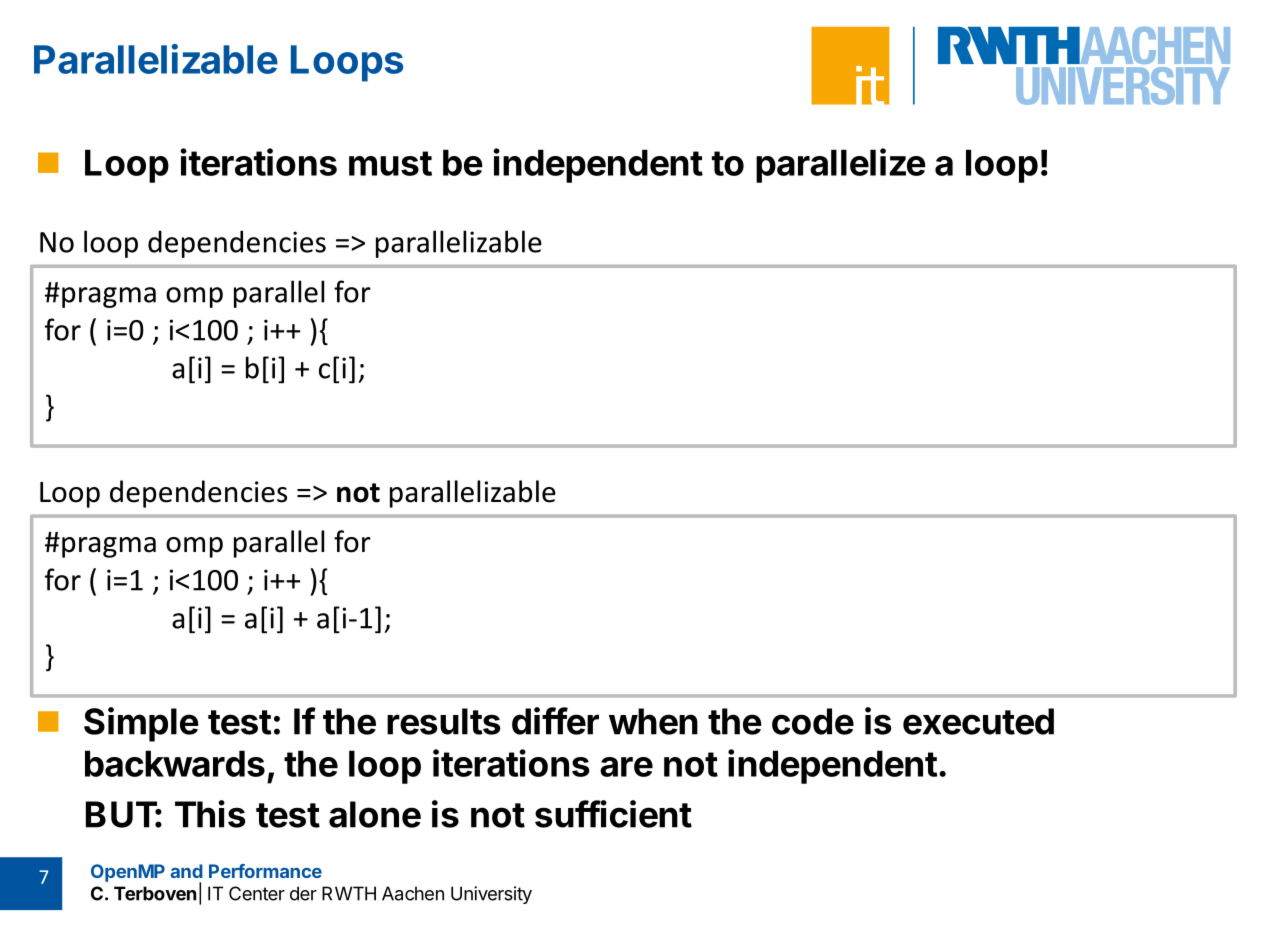 This screenshot has width=1270, height=952. What do you see at coordinates (626, 767) in the screenshot?
I see `are` at bounding box center [626, 767].
